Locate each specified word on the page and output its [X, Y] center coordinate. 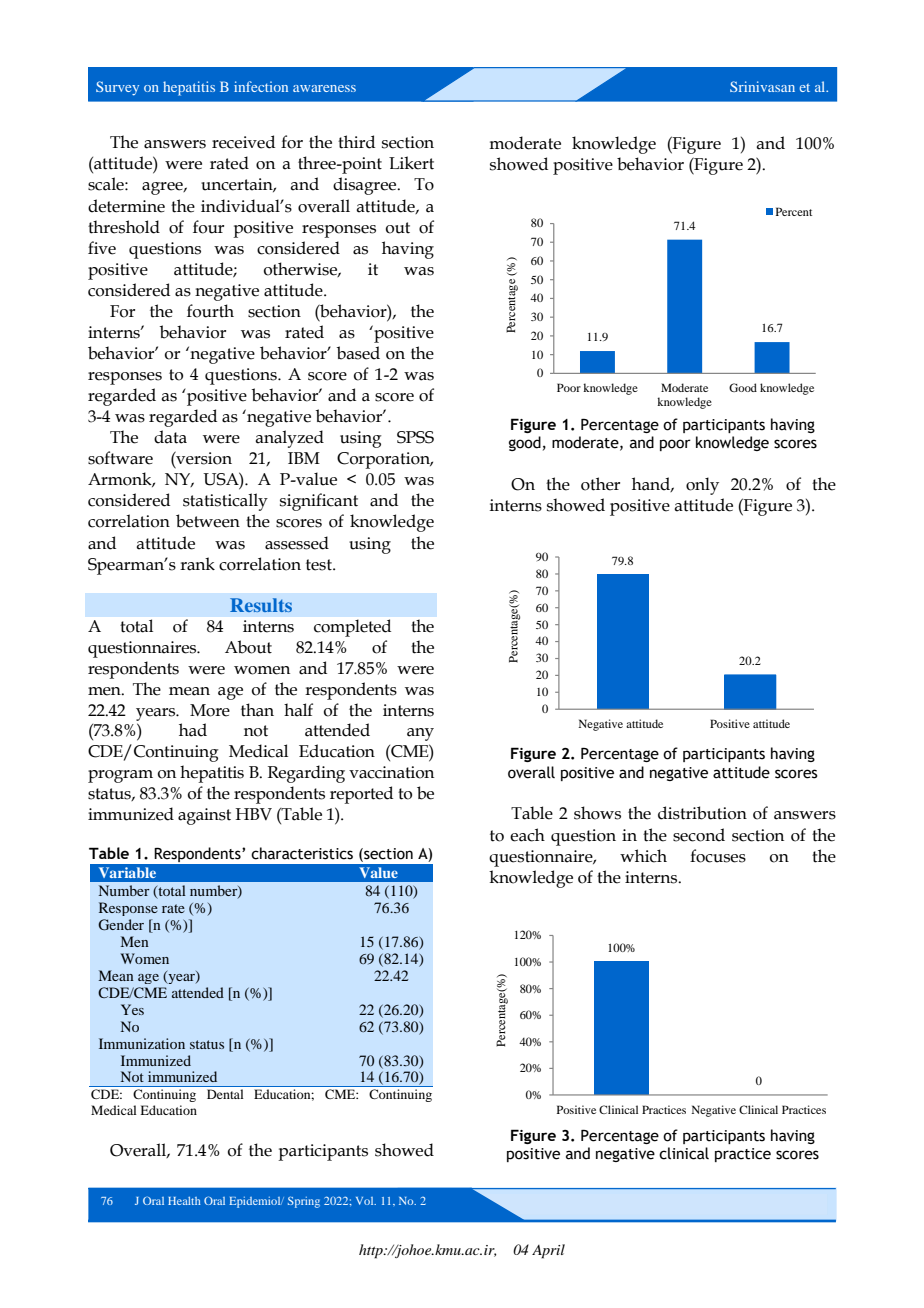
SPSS [415, 437]
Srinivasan [762, 86]
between [208, 521]
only [702, 486]
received [243, 142]
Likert [411, 163]
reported [361, 795]
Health [184, 1201]
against [204, 816]
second [699, 835]
